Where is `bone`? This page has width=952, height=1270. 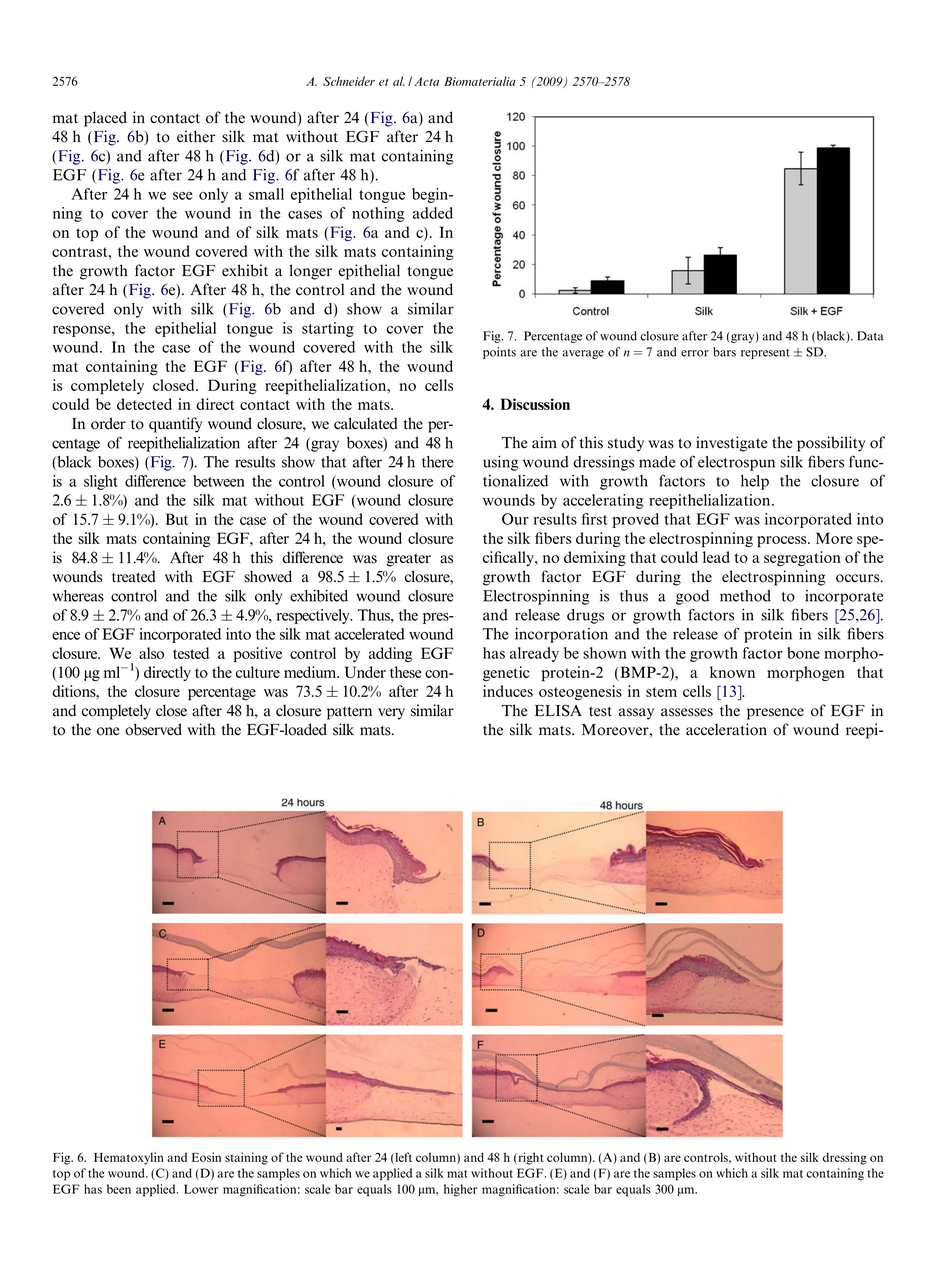
bone is located at coordinates (803, 653).
